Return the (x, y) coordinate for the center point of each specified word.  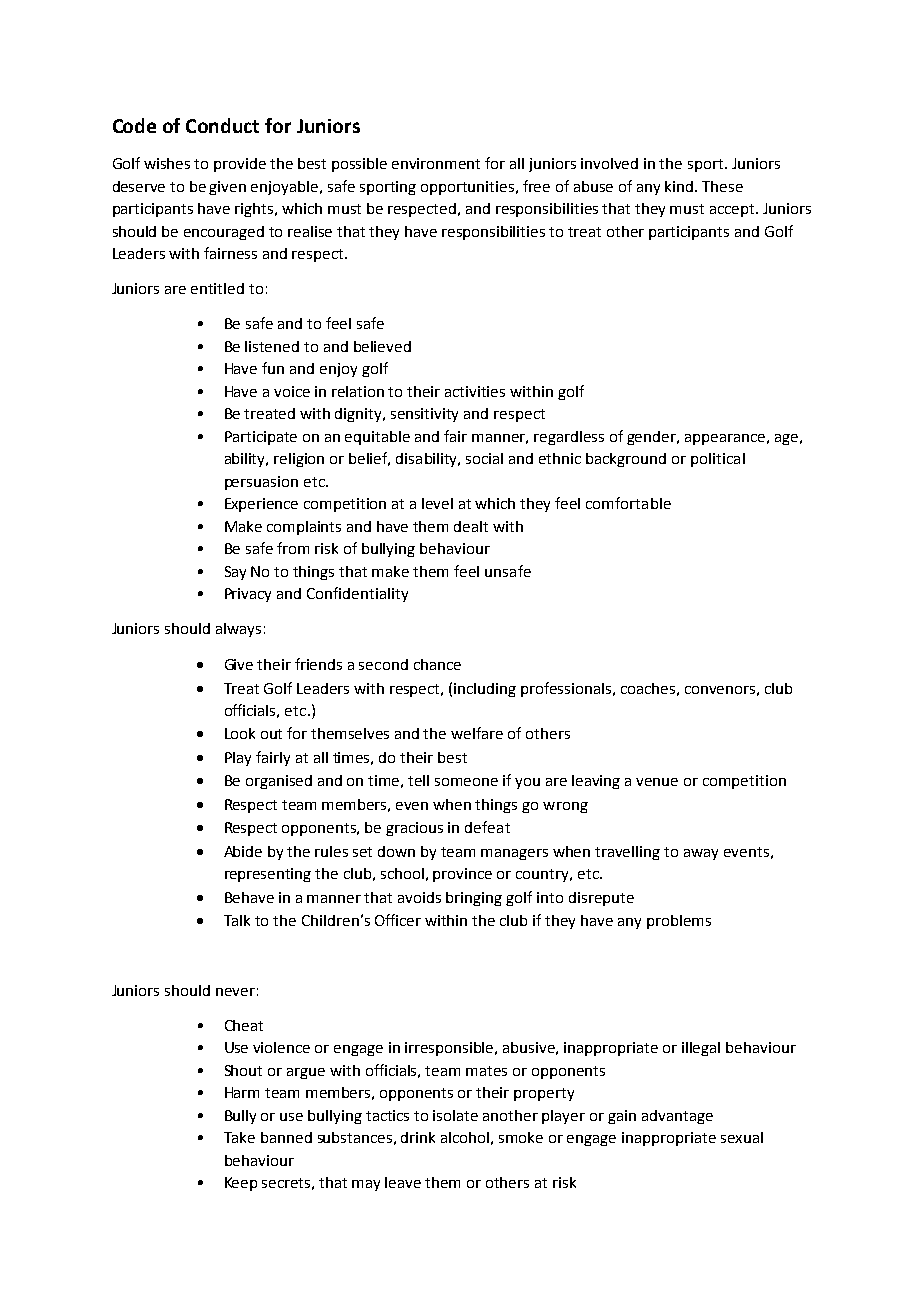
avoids (419, 897)
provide (240, 165)
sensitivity (424, 415)
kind (680, 186)
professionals (567, 689)
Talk (237, 920)
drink (418, 1137)
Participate (261, 438)
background (626, 460)
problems (679, 922)
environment (436, 163)
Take (239, 1137)
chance (437, 664)
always (238, 630)
